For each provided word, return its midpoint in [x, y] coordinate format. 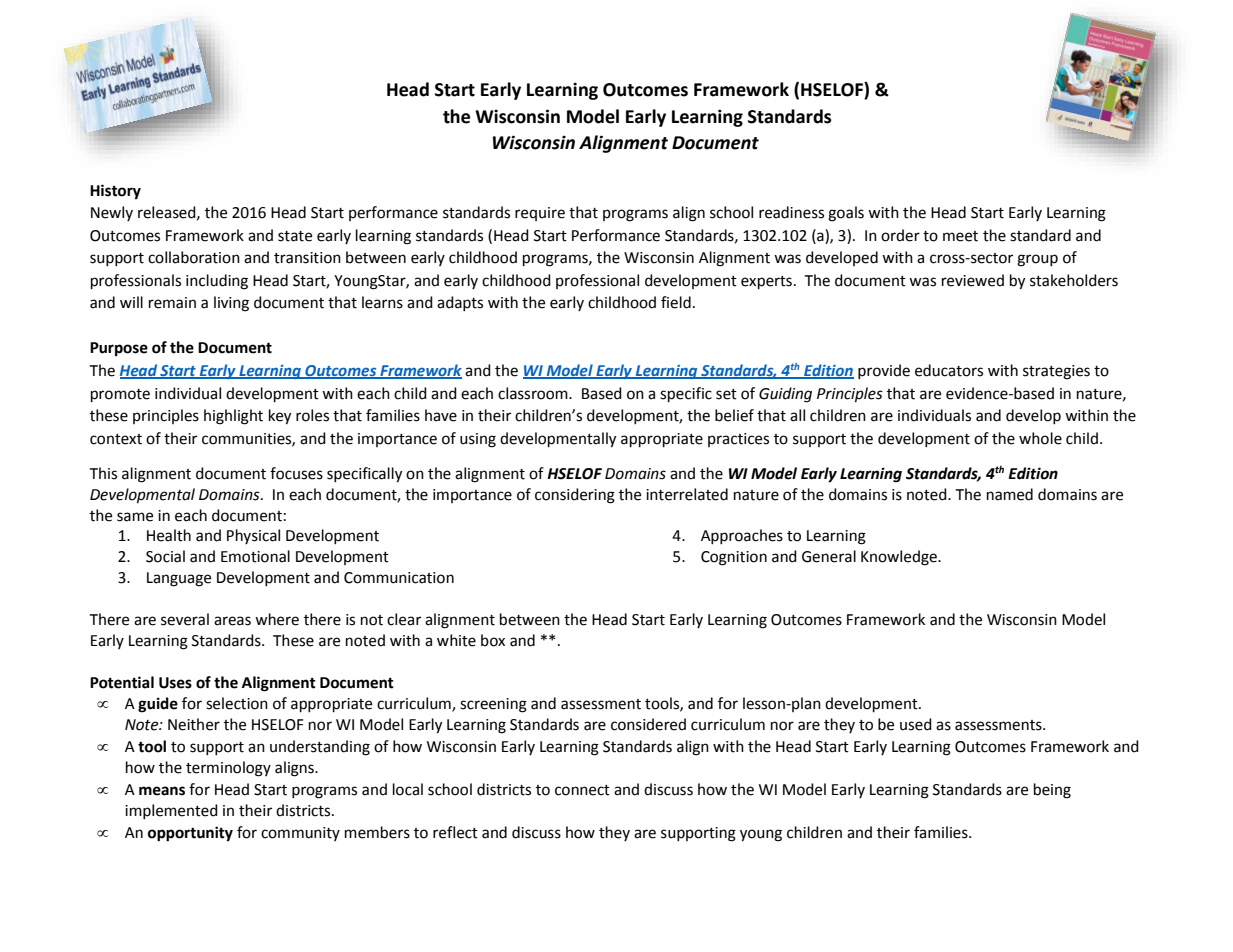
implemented [171, 811]
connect [582, 790]
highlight [233, 417]
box [493, 640]
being [1052, 791]
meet [960, 236]
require [540, 214]
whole [1040, 438]
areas [232, 621]
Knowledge [900, 558]
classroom [534, 393]
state [295, 236]
